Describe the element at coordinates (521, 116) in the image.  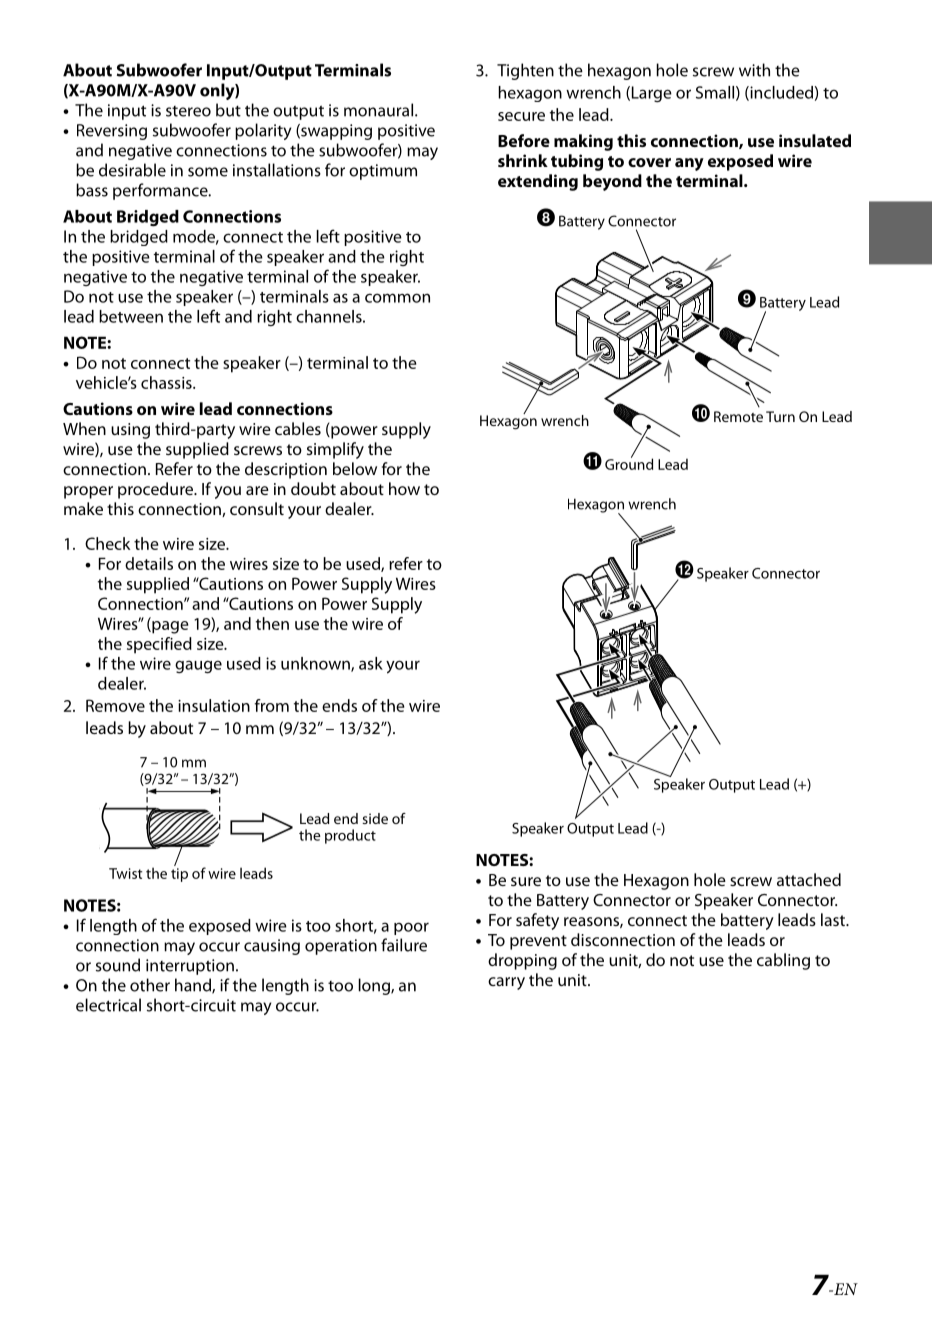
I see `secure` at that location.
